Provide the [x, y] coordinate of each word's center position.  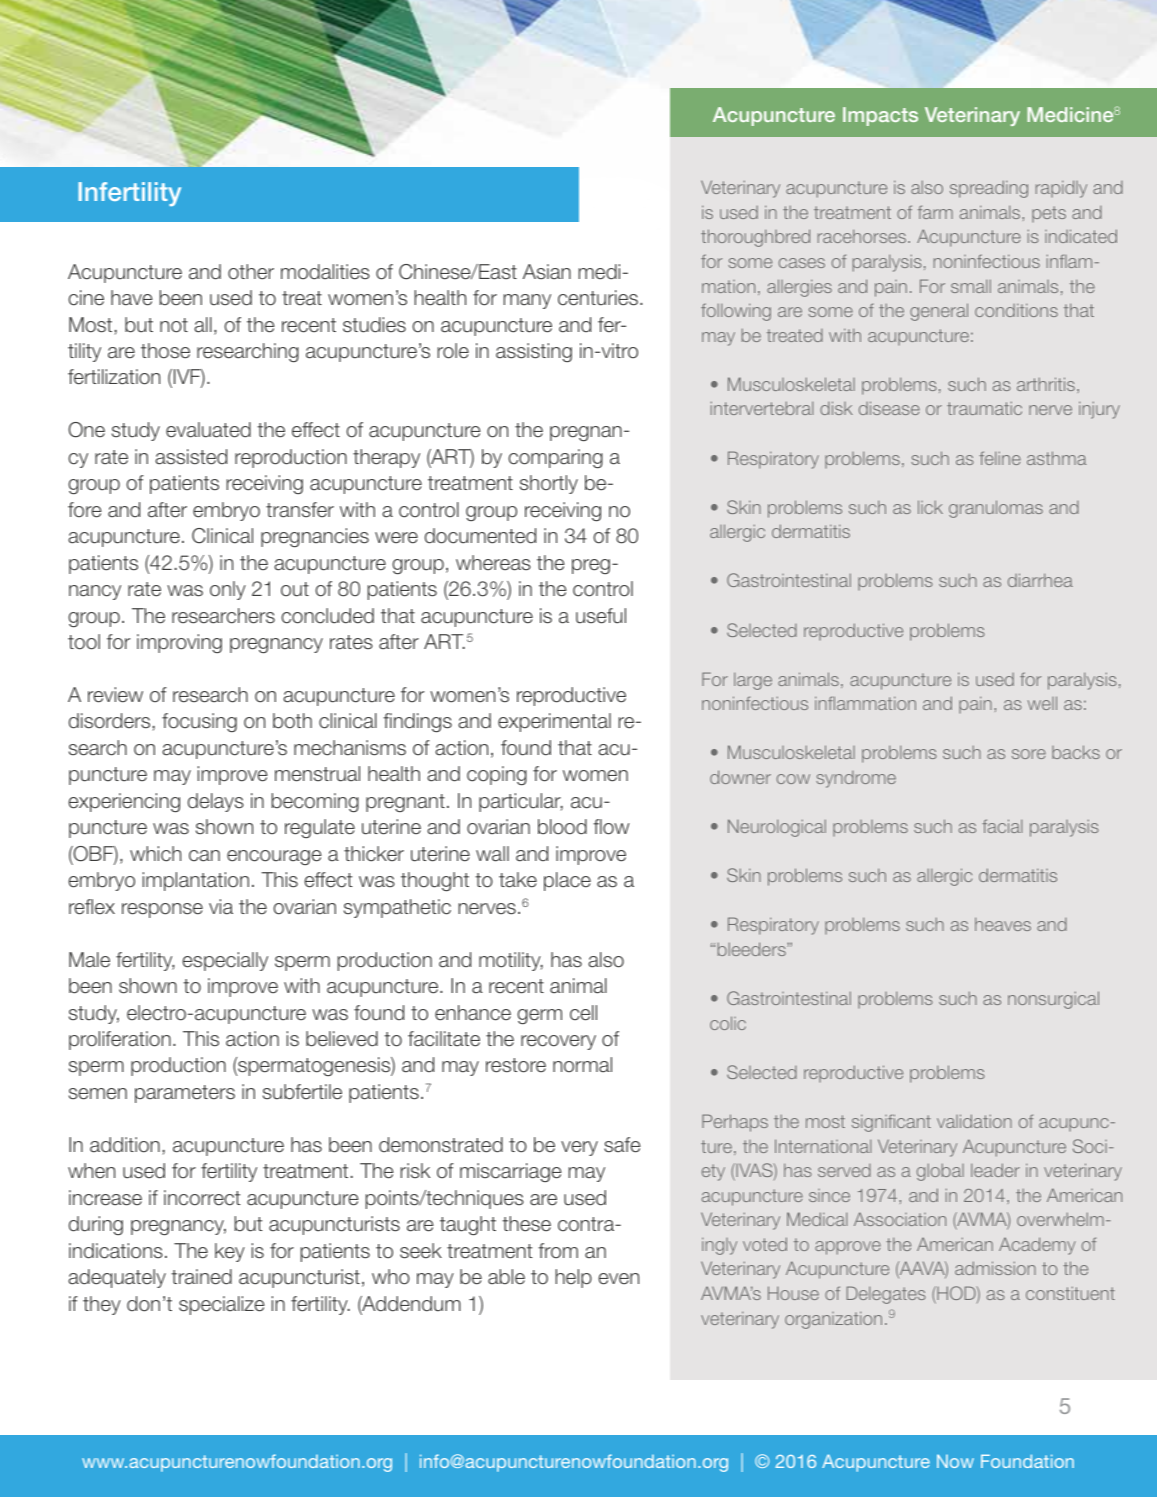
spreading [989, 189]
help [573, 1278]
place [567, 881]
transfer [300, 510]
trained [201, 1277]
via [221, 907]
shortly [549, 484]
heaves [1003, 924]
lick [930, 507]
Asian [547, 272]
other [251, 272]
